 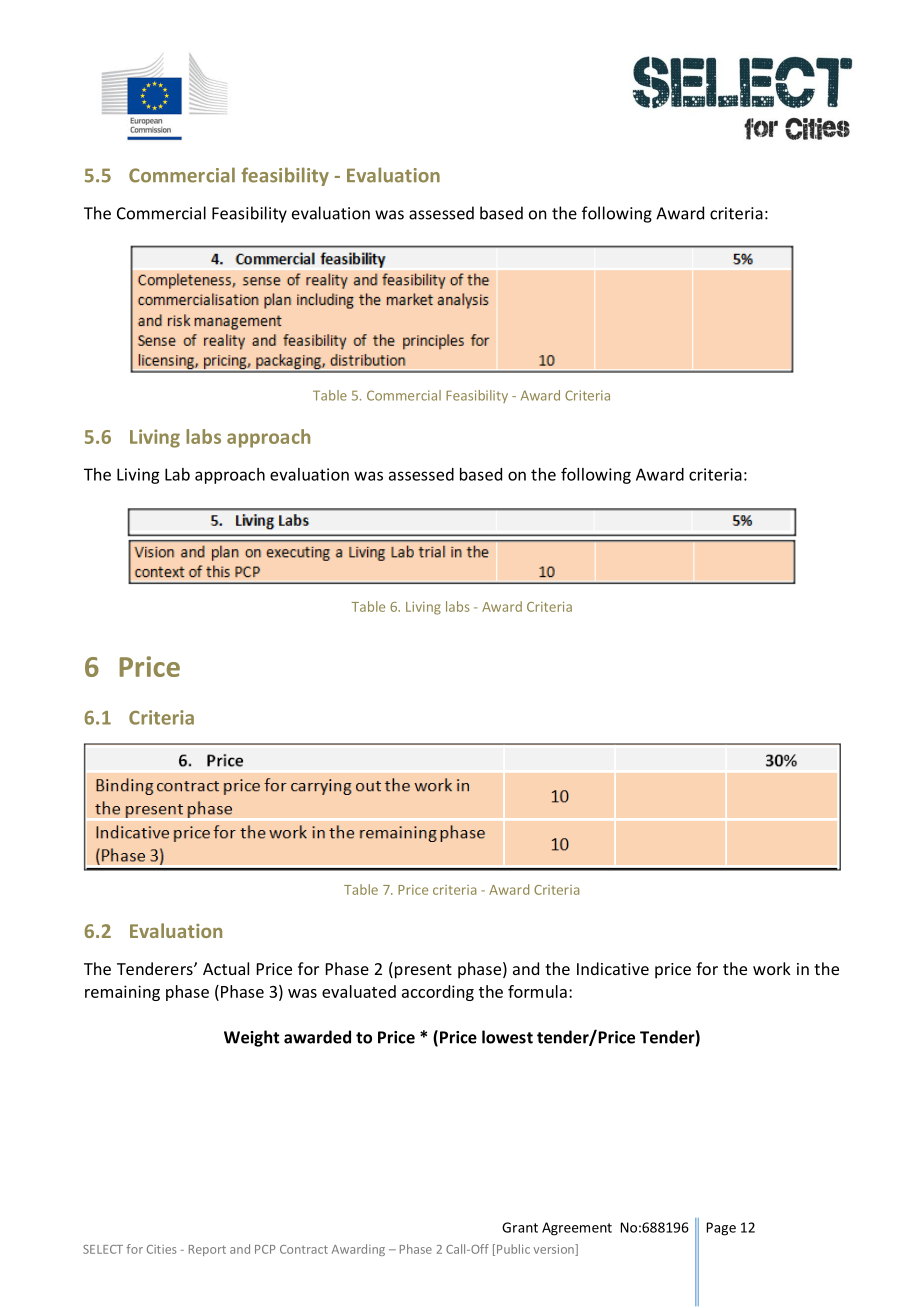 I want to click on formula, so click(x=537, y=991).
